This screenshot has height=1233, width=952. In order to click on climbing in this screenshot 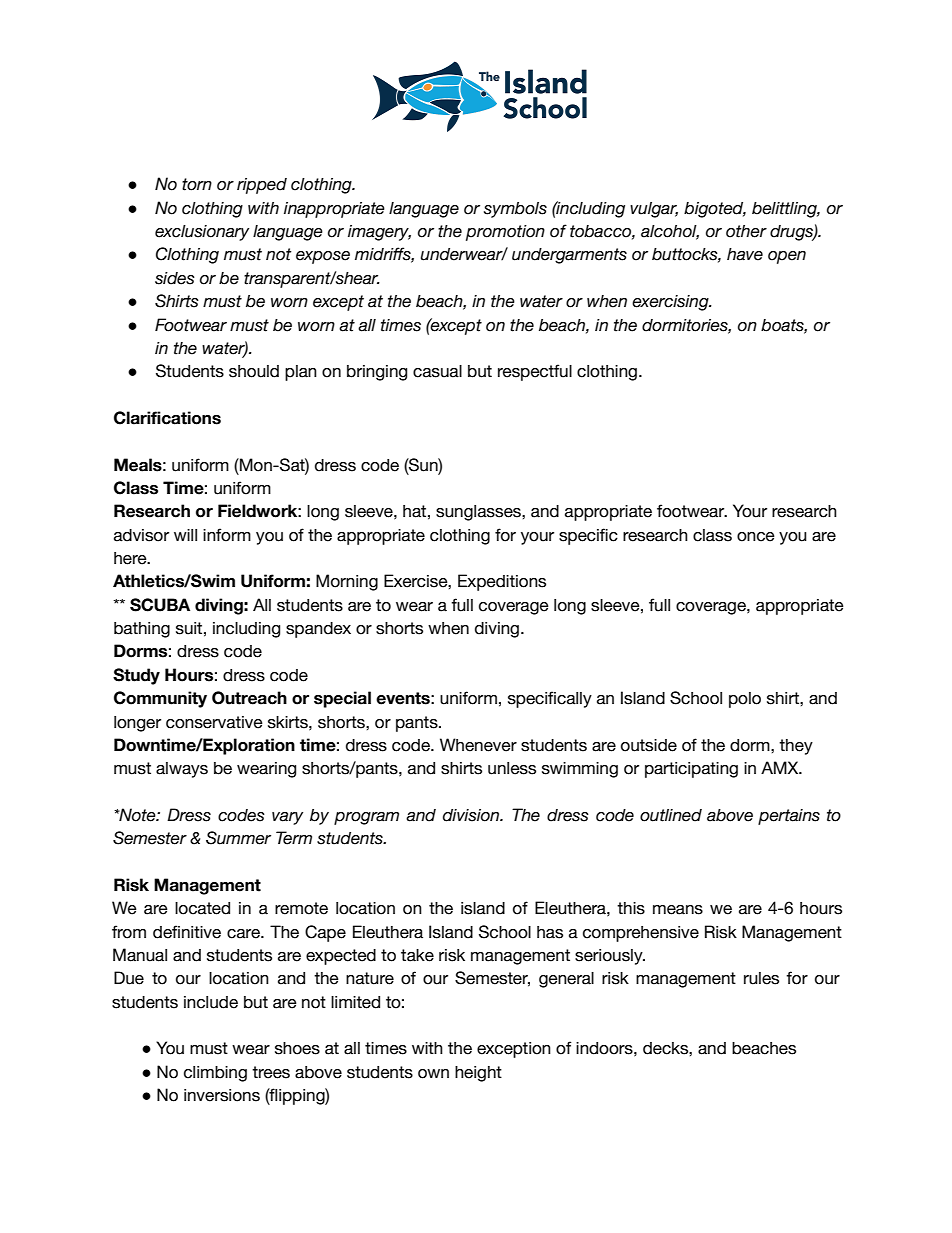, I will do `click(215, 1074)`.
